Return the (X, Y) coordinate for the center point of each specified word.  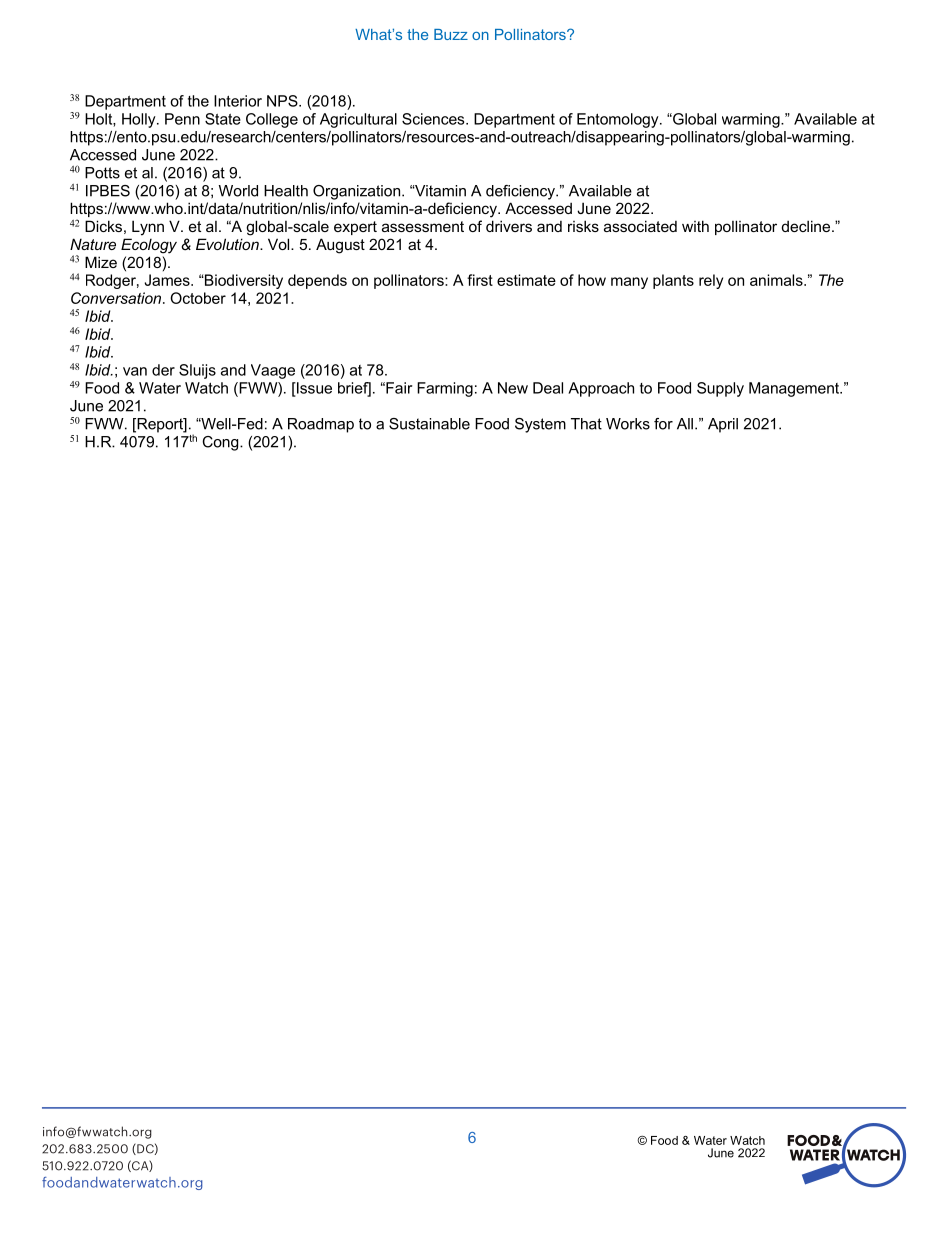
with (695, 226)
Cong (221, 443)
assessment (423, 226)
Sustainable (429, 424)
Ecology (149, 246)
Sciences (434, 119)
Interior (238, 101)
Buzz (451, 34)
